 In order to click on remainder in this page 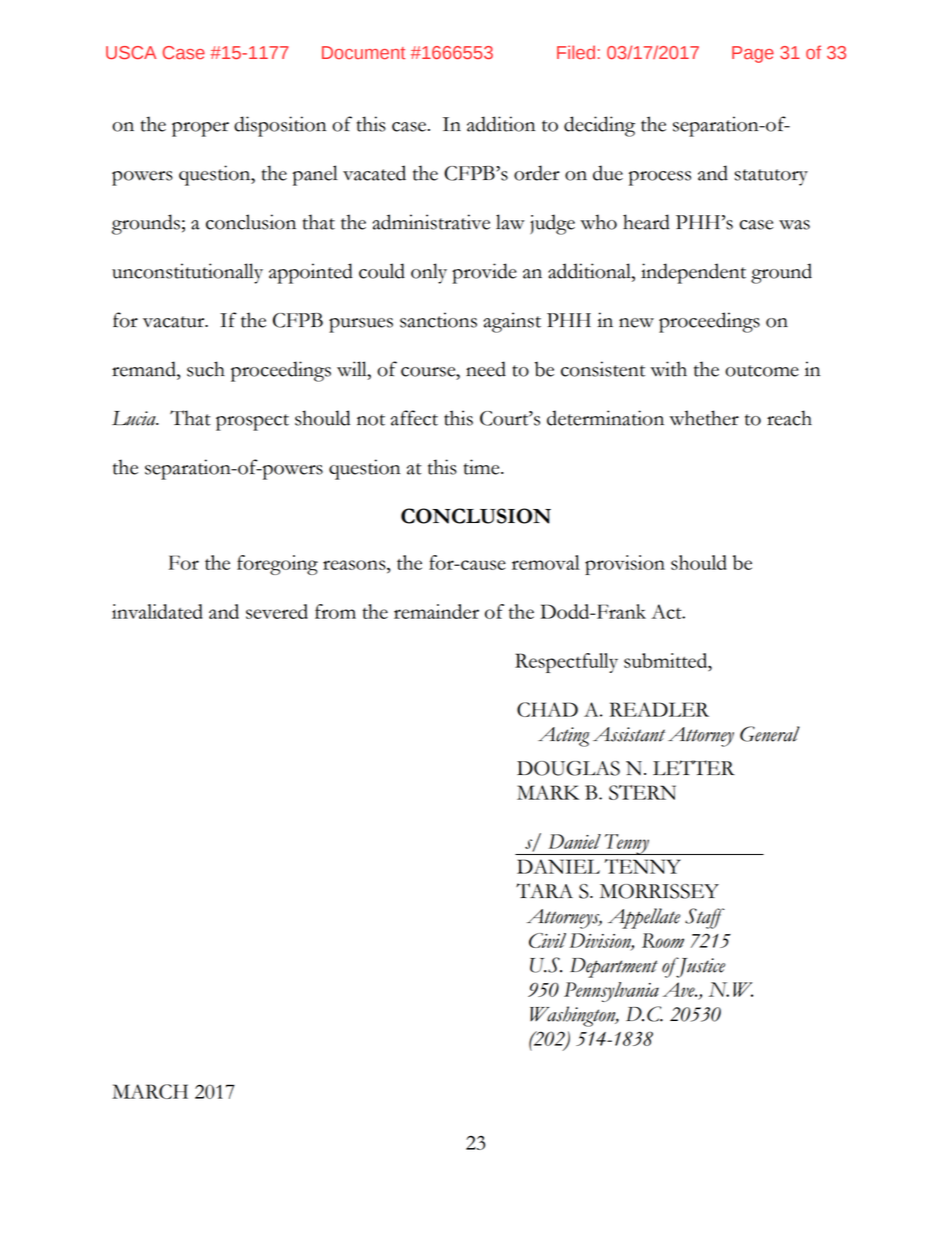, I will do `click(436, 611)`.
